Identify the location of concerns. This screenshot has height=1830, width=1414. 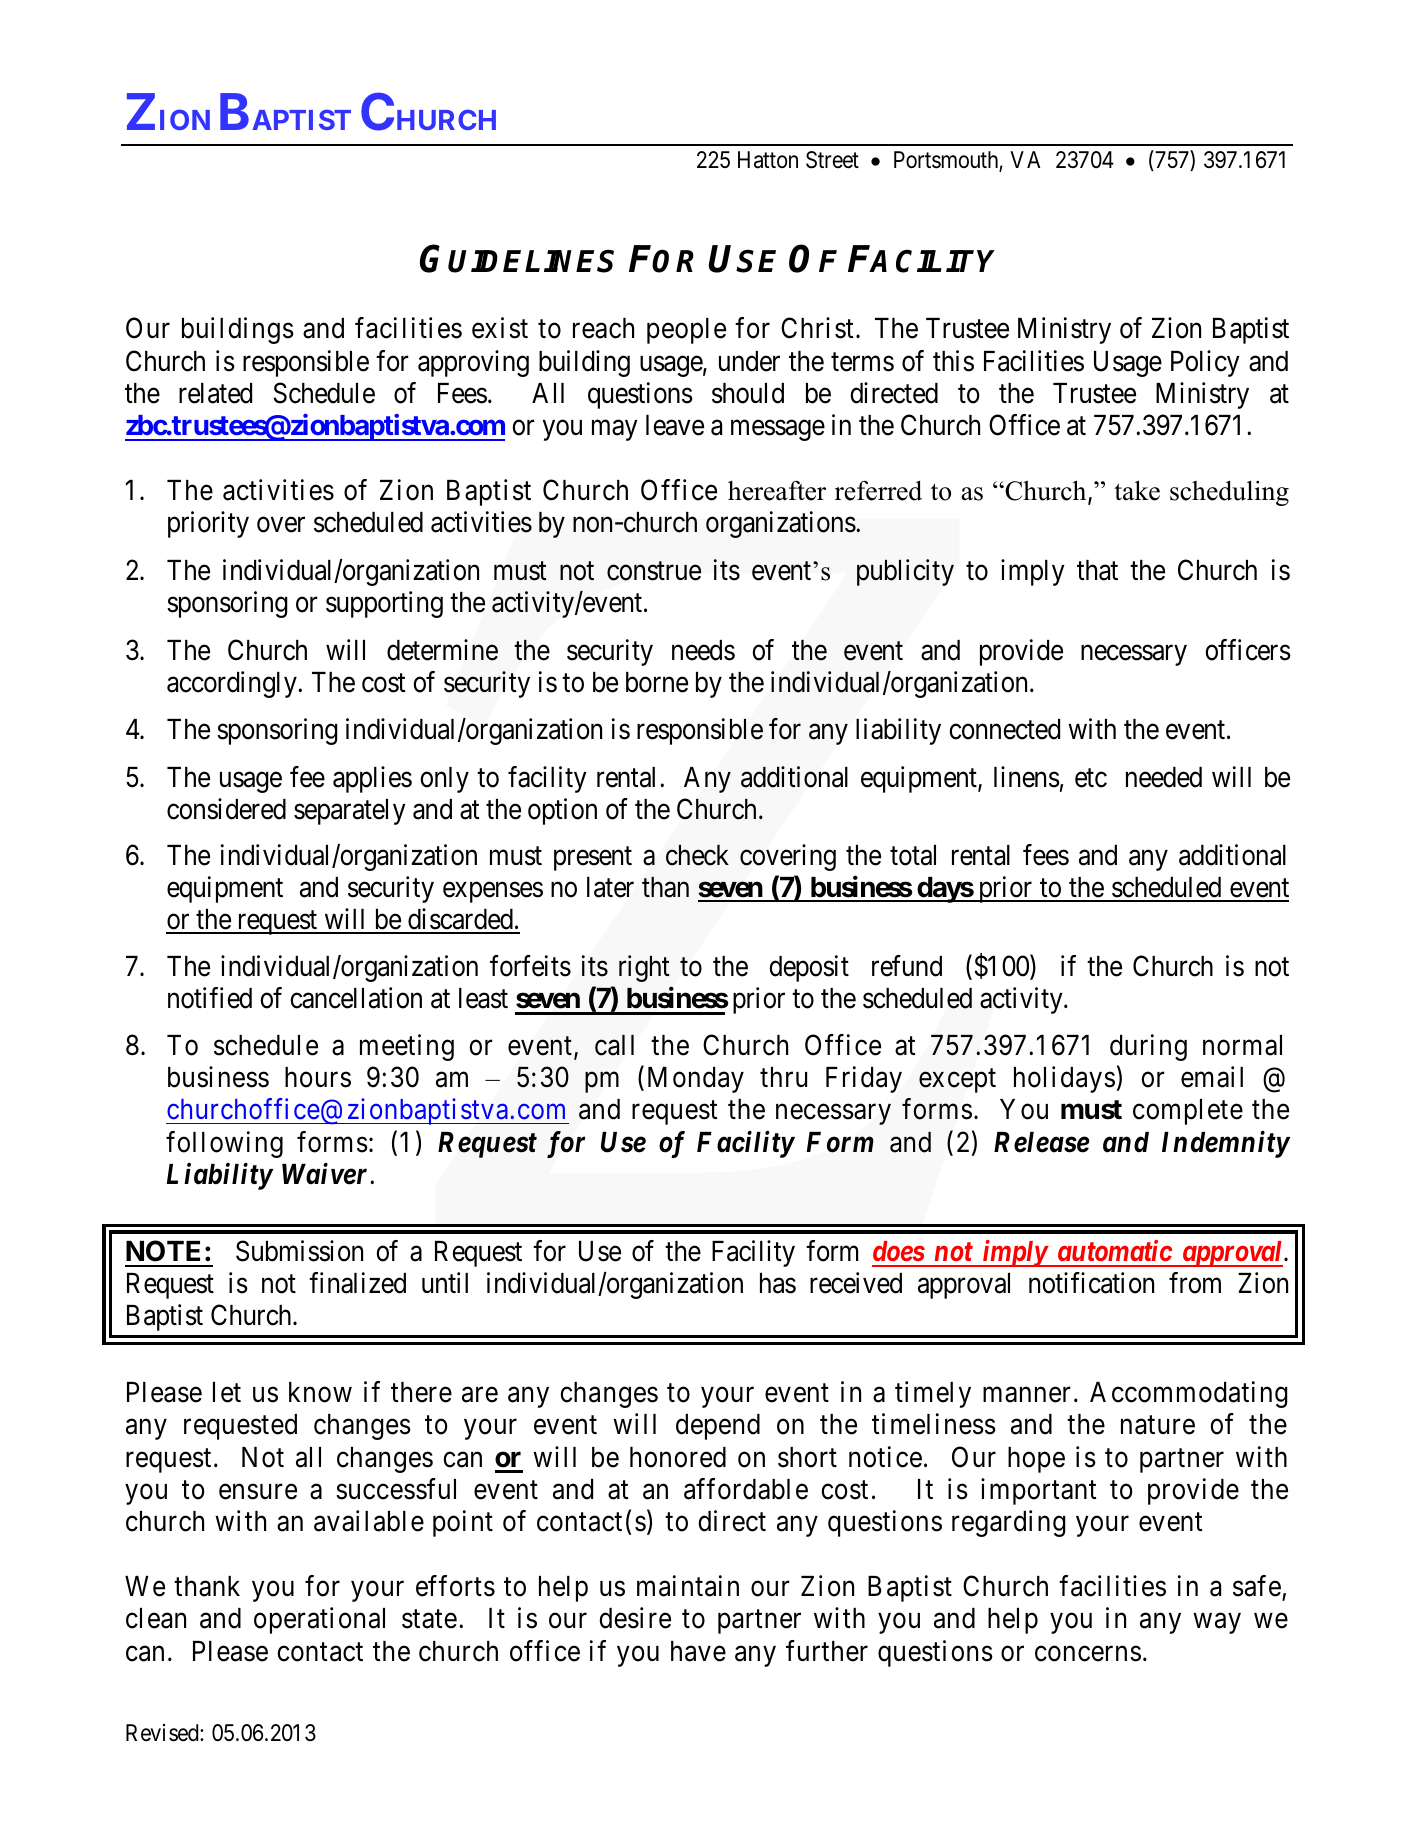
(1088, 1654).
